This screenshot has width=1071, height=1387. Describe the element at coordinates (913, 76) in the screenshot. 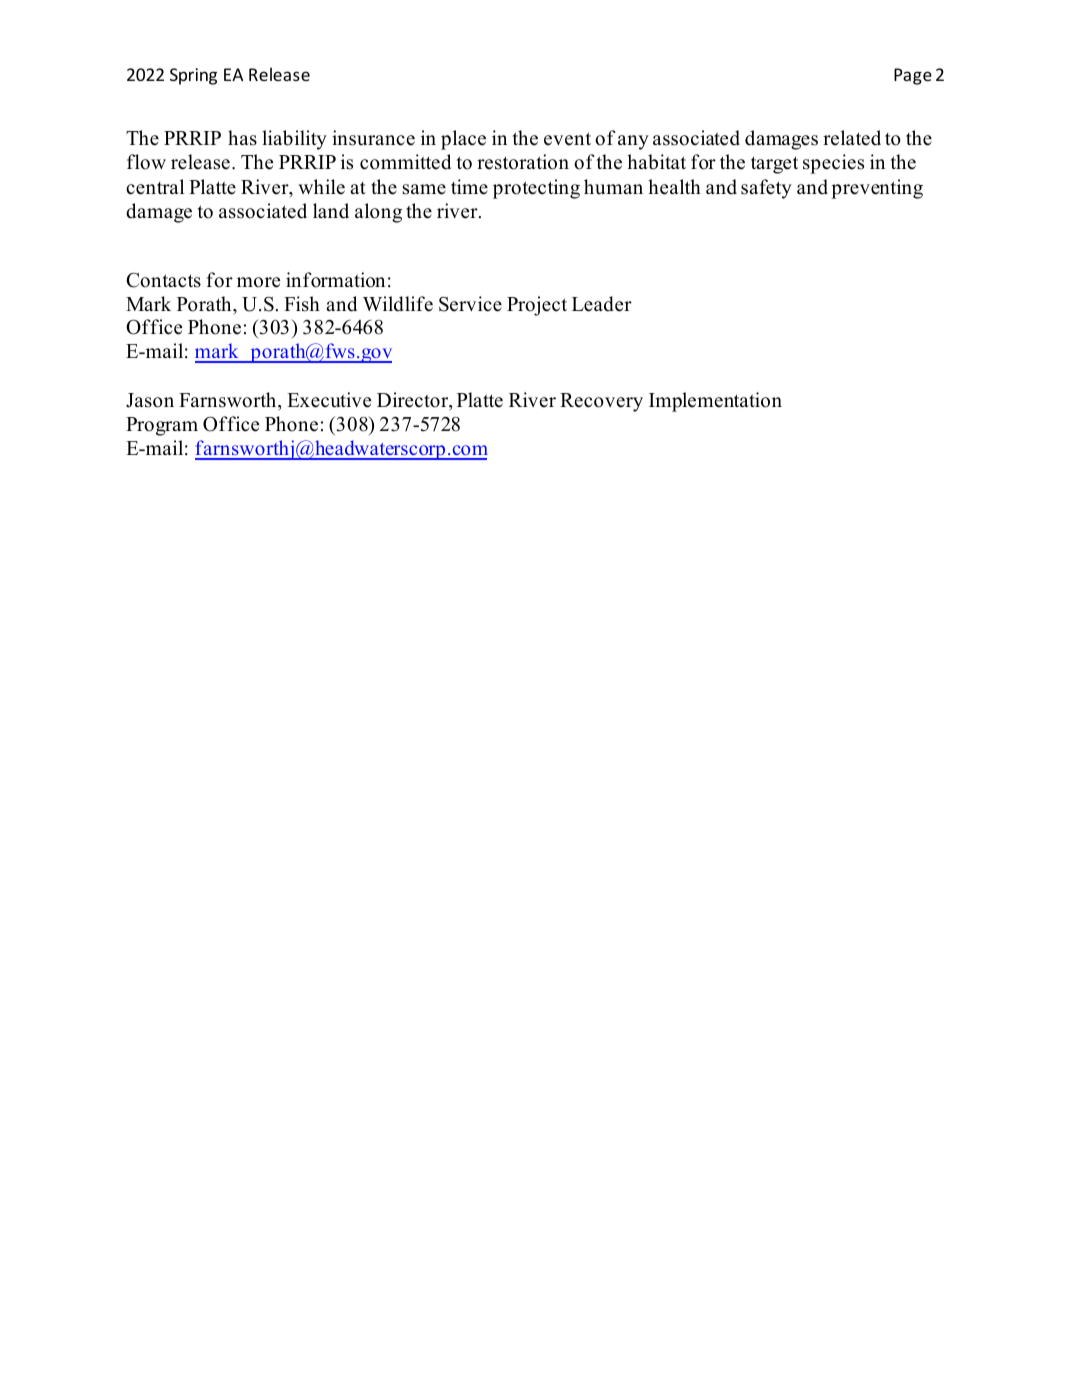

I see `Page` at that location.
